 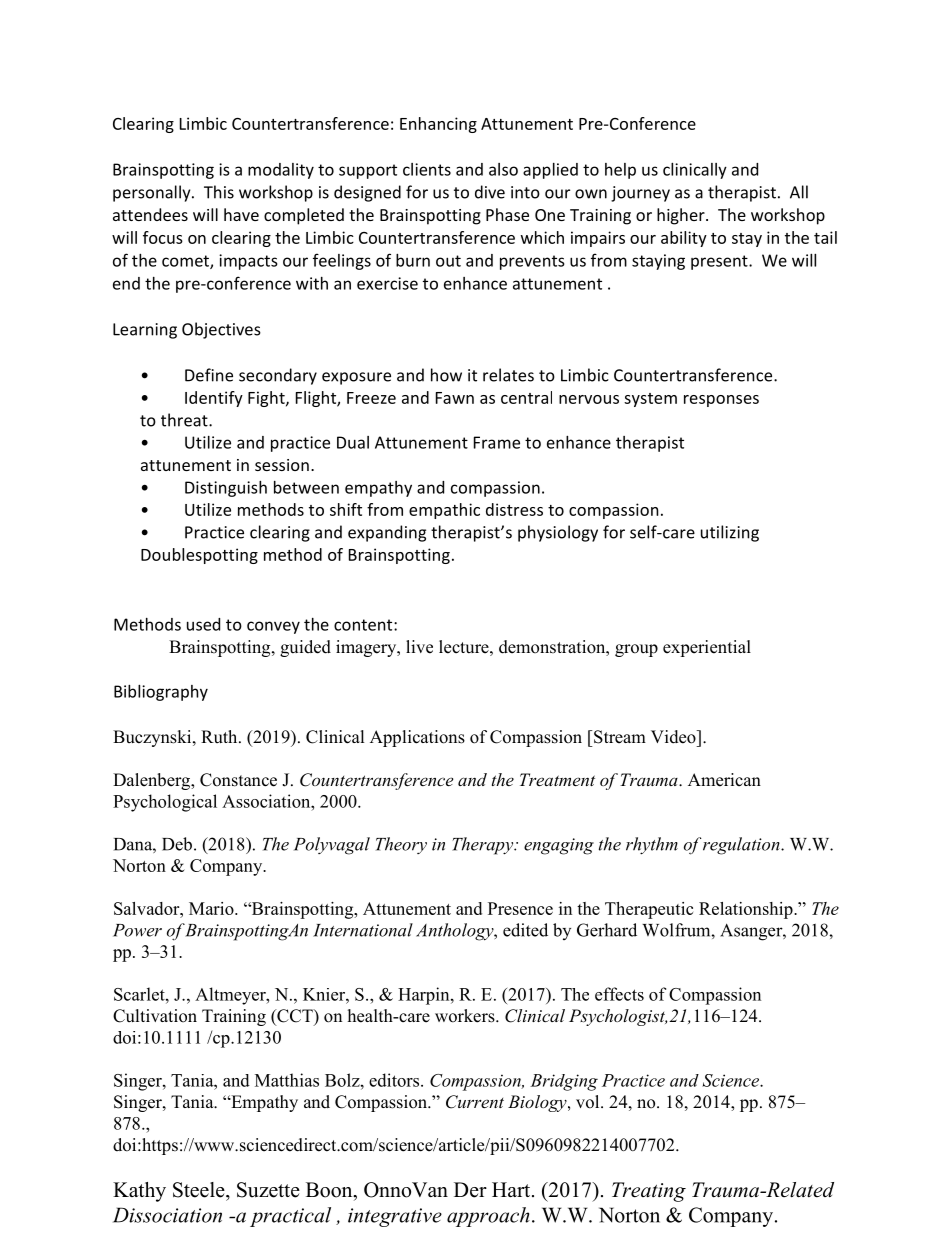 What do you see at coordinates (455, 398) in the page?
I see `Fawn` at bounding box center [455, 398].
